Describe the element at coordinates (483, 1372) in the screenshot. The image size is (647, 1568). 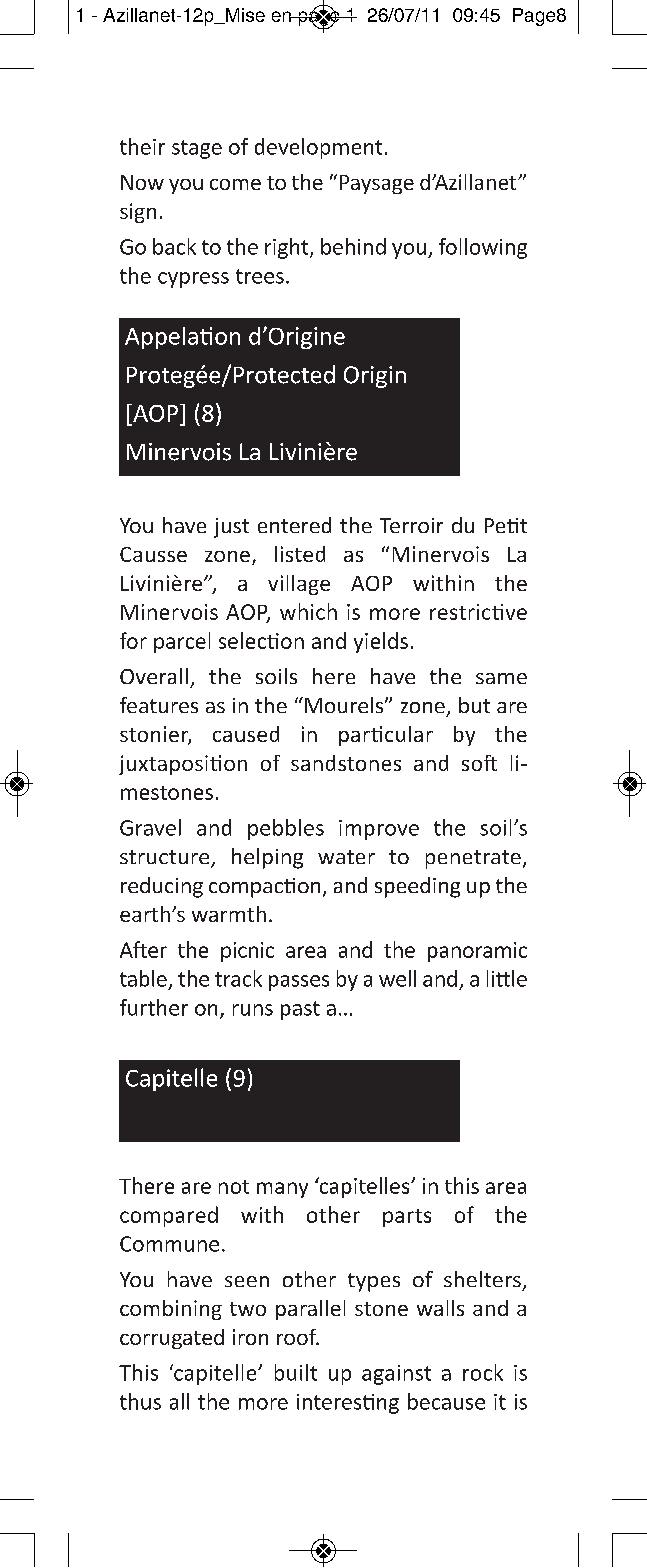
I see `rock` at that location.
